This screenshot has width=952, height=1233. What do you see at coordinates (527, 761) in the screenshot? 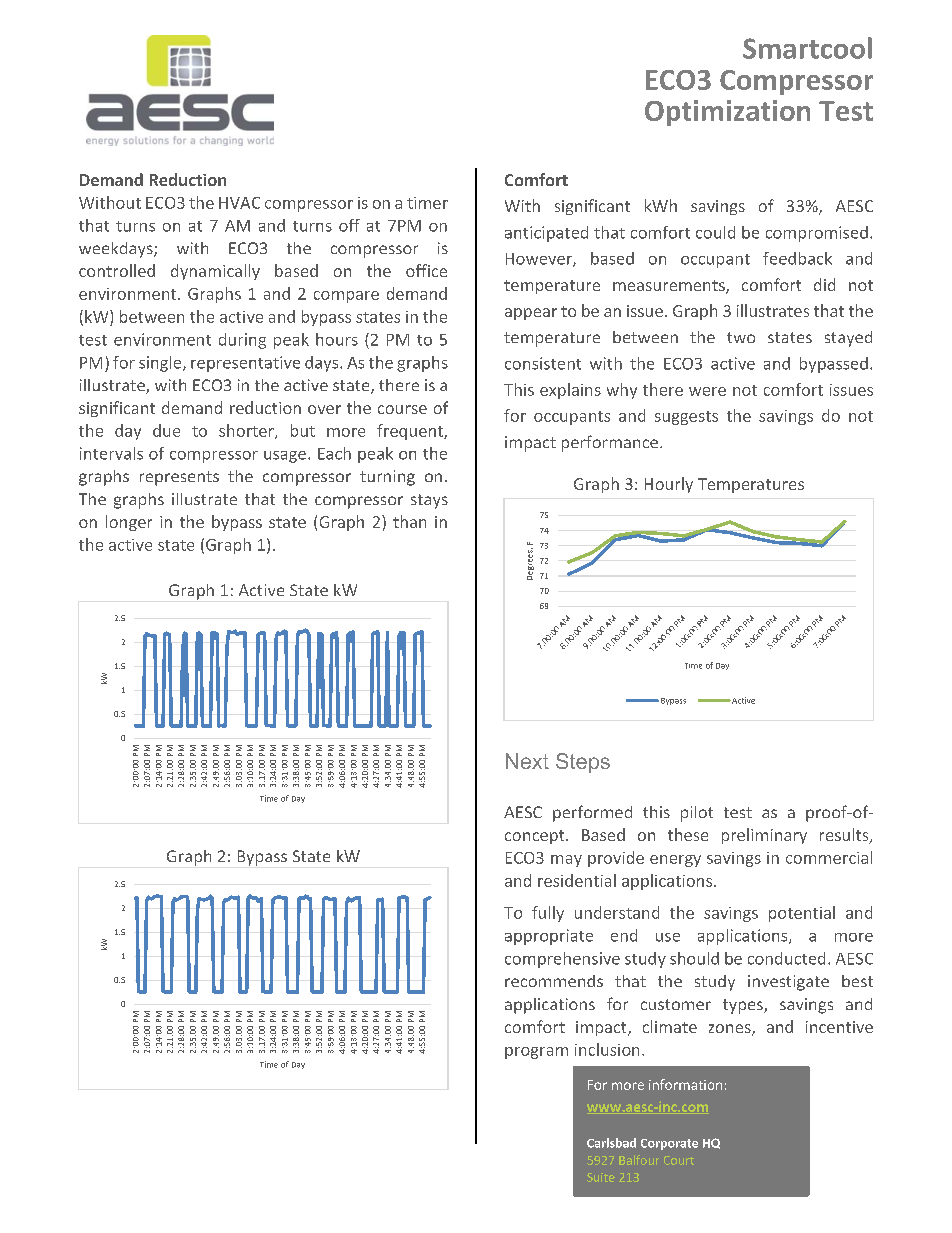
I see `Next` at bounding box center [527, 761].
